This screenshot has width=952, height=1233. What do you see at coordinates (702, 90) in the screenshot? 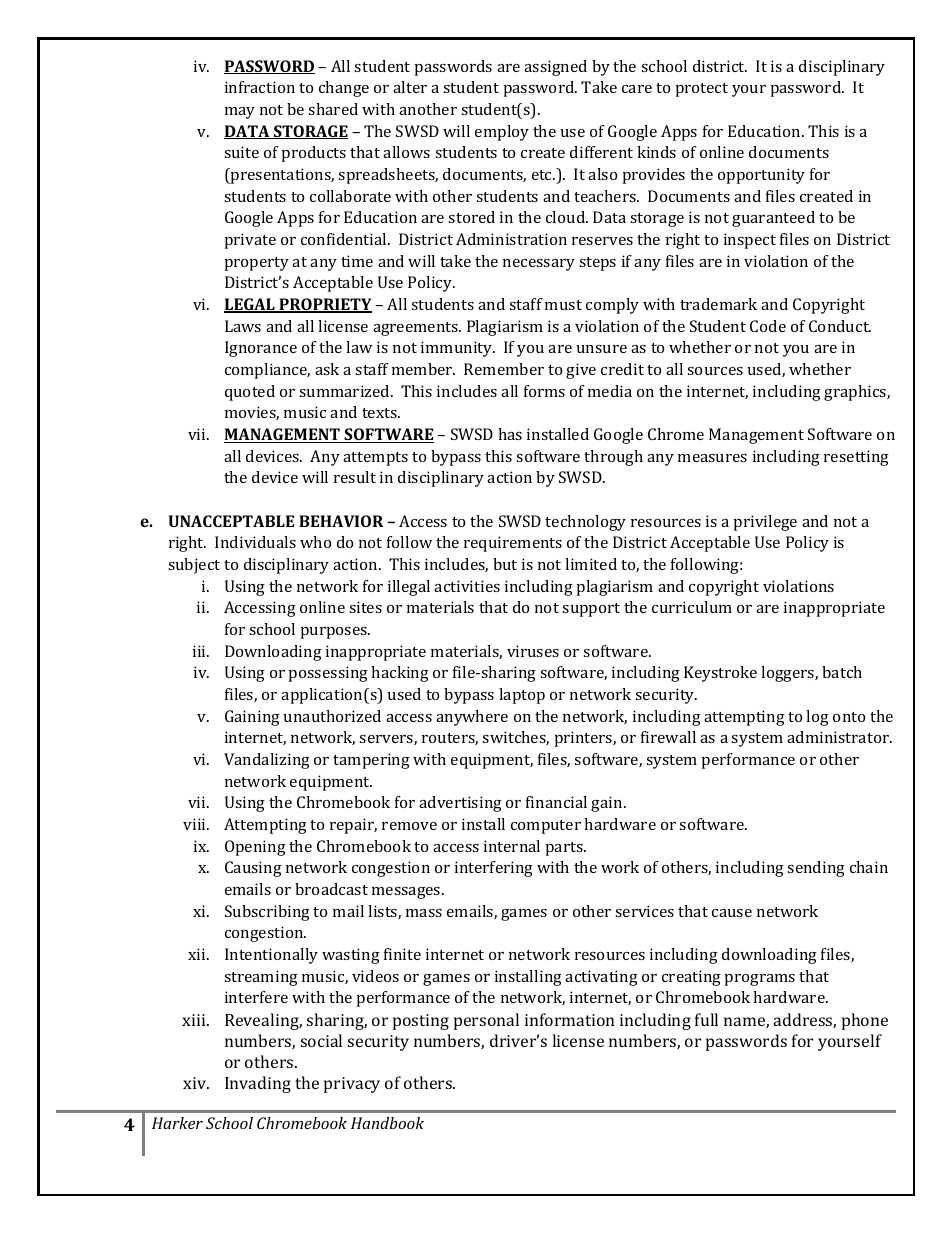
I see `protect` at bounding box center [702, 90].
